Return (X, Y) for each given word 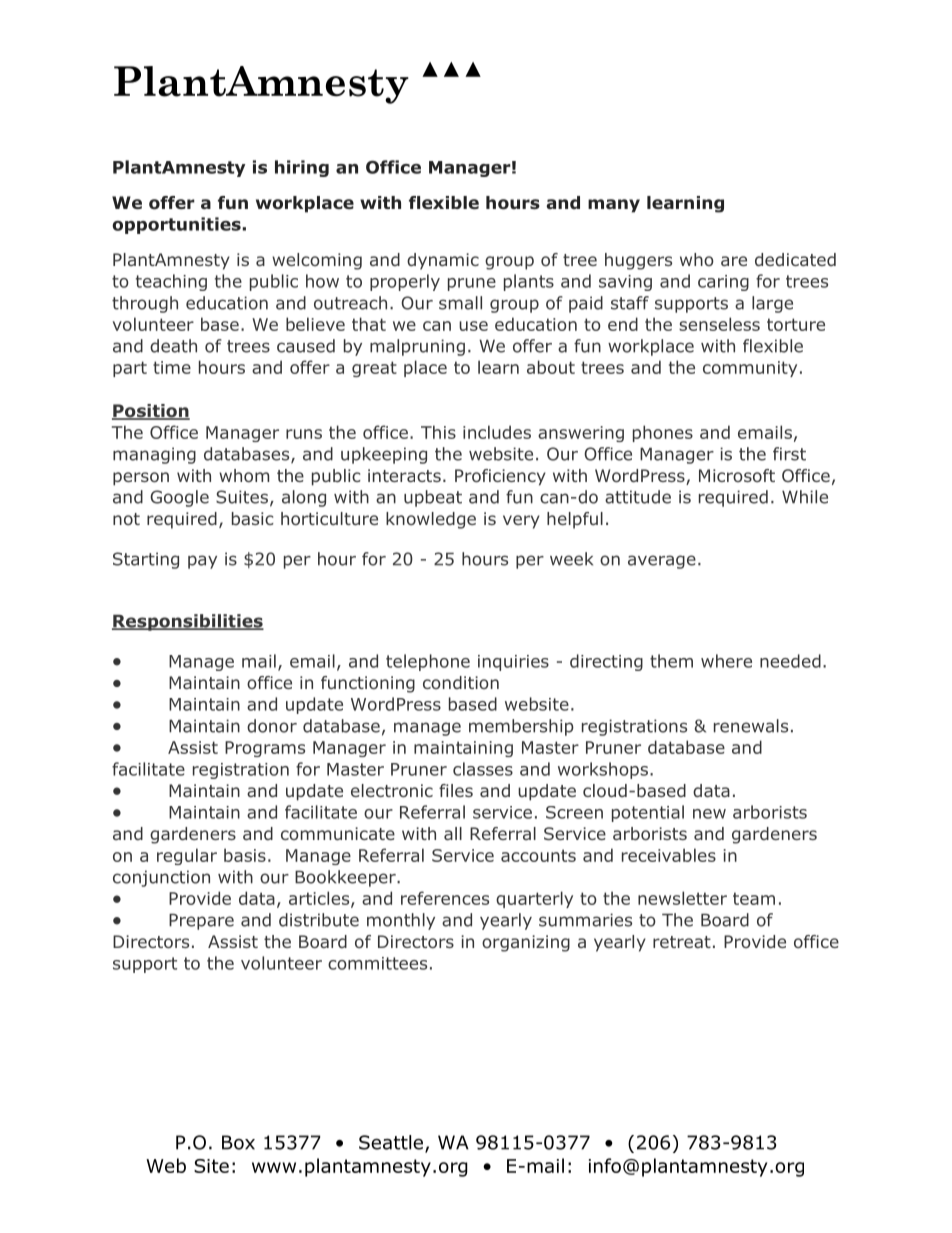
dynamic (443, 261)
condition (461, 682)
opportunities (177, 225)
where (726, 661)
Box (238, 1142)
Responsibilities (188, 622)
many (614, 206)
